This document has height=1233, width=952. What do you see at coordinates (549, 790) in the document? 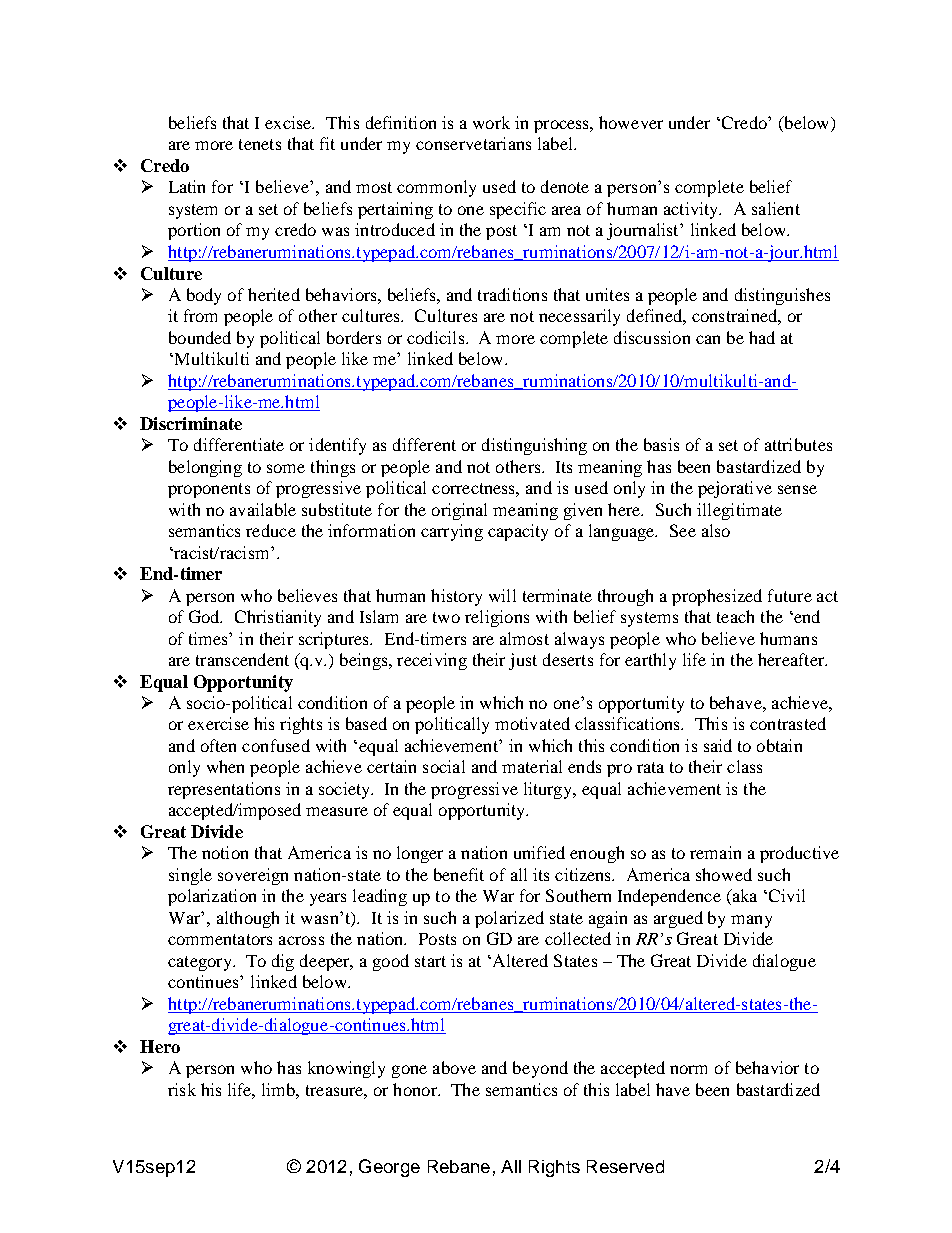
I see `liturgy` at bounding box center [549, 790].
